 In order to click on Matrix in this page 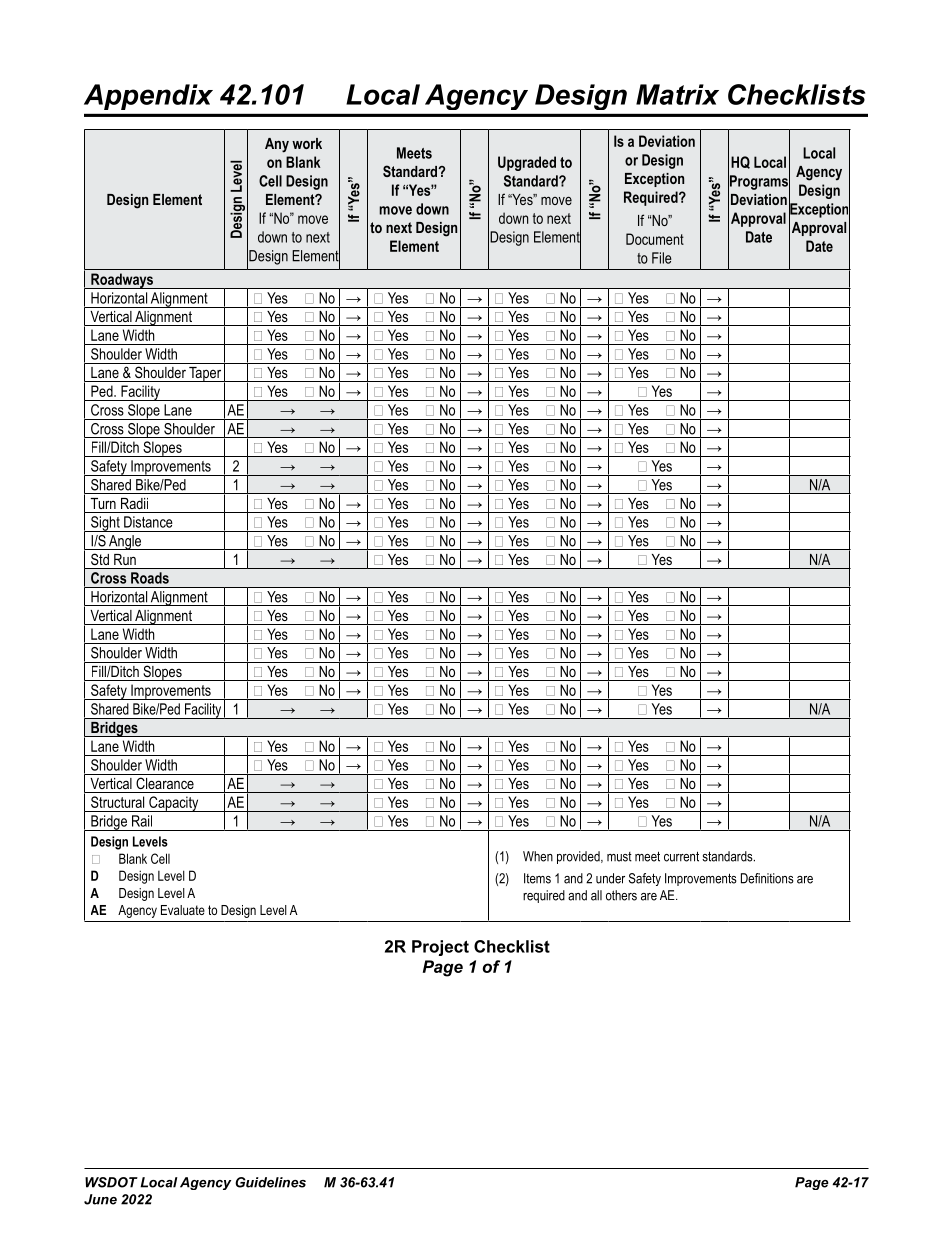, I will do `click(677, 94)`.
